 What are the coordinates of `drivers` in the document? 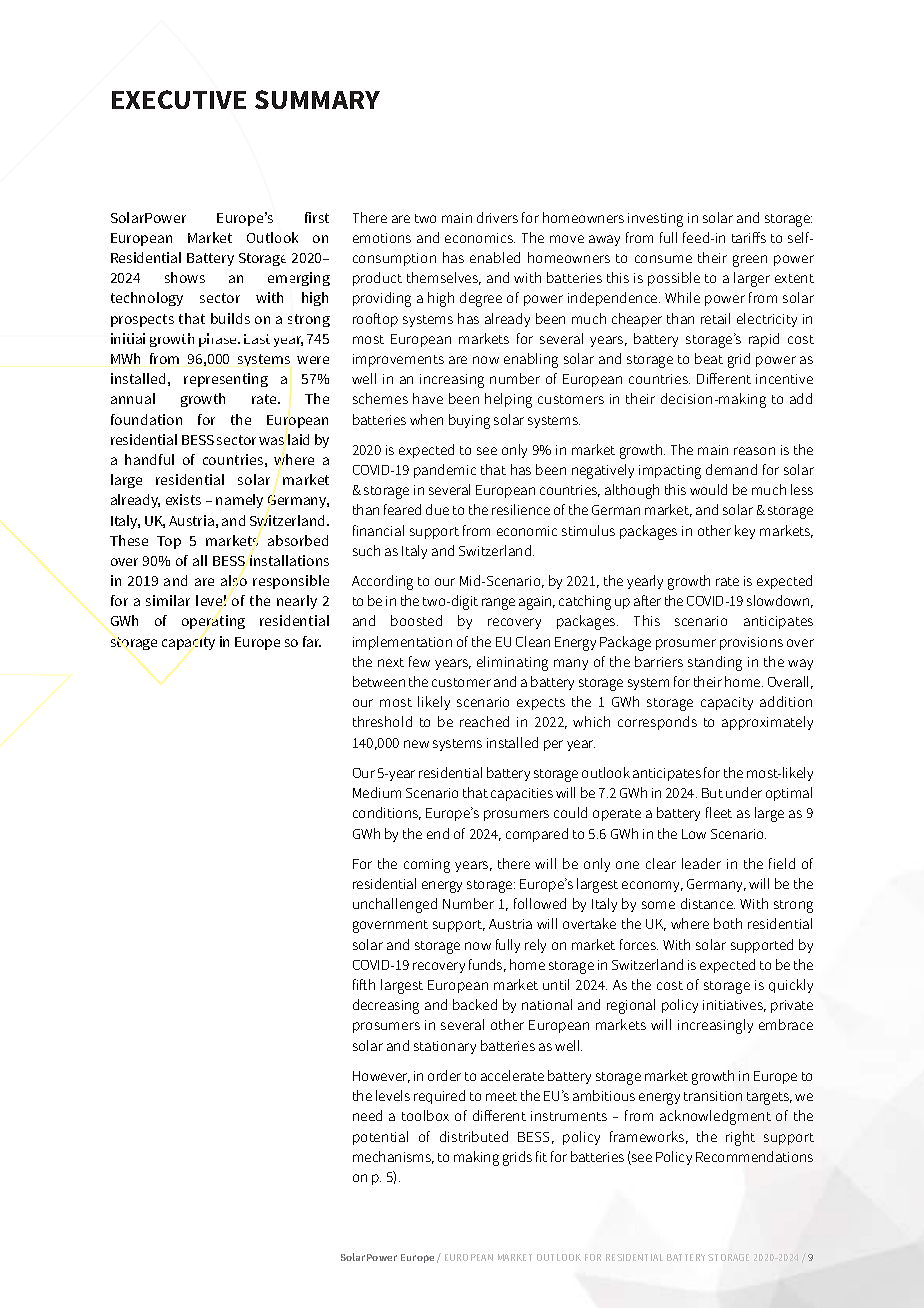 It's located at (497, 217).
